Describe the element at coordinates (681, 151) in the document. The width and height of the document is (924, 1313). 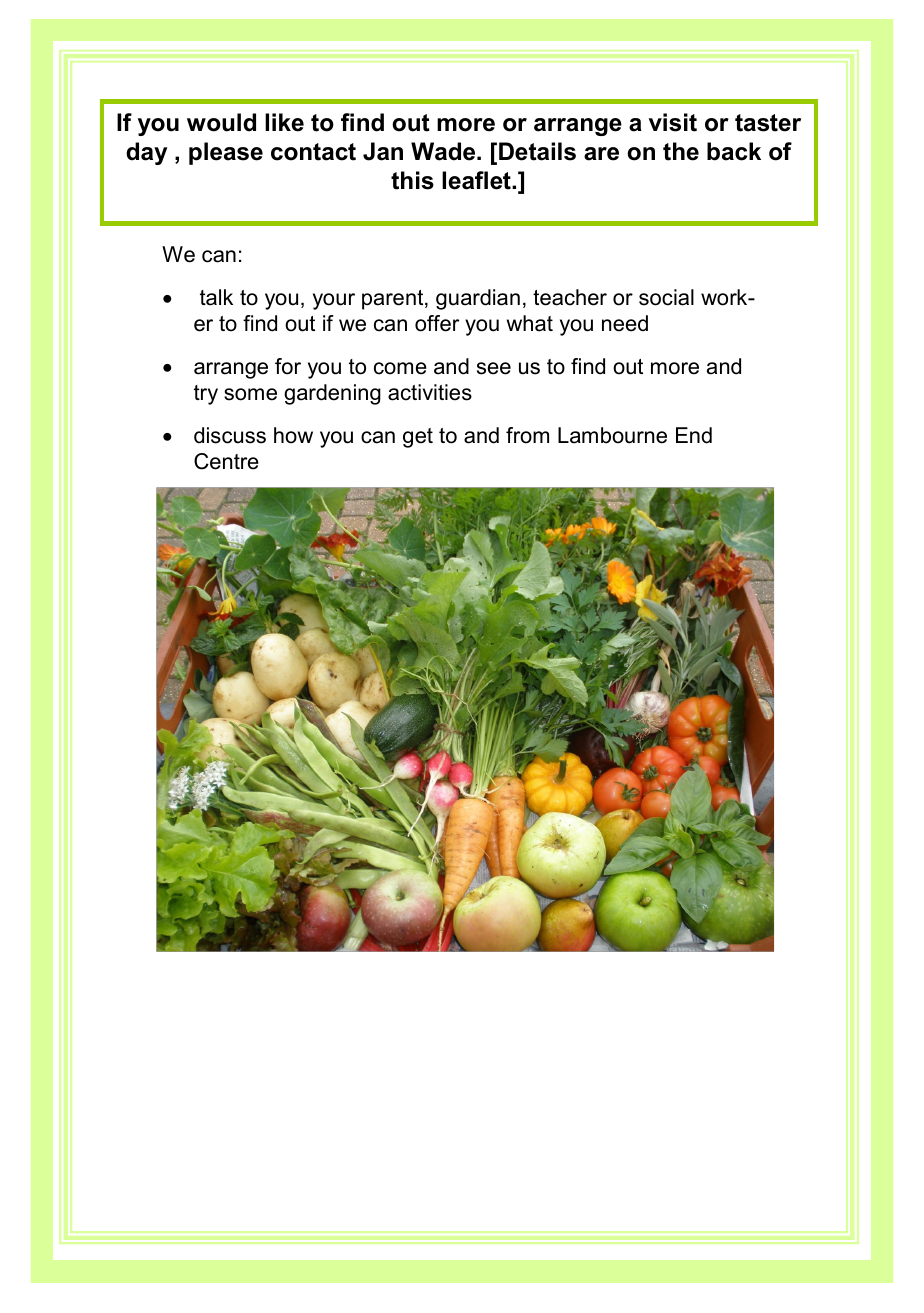
I see `the` at that location.
